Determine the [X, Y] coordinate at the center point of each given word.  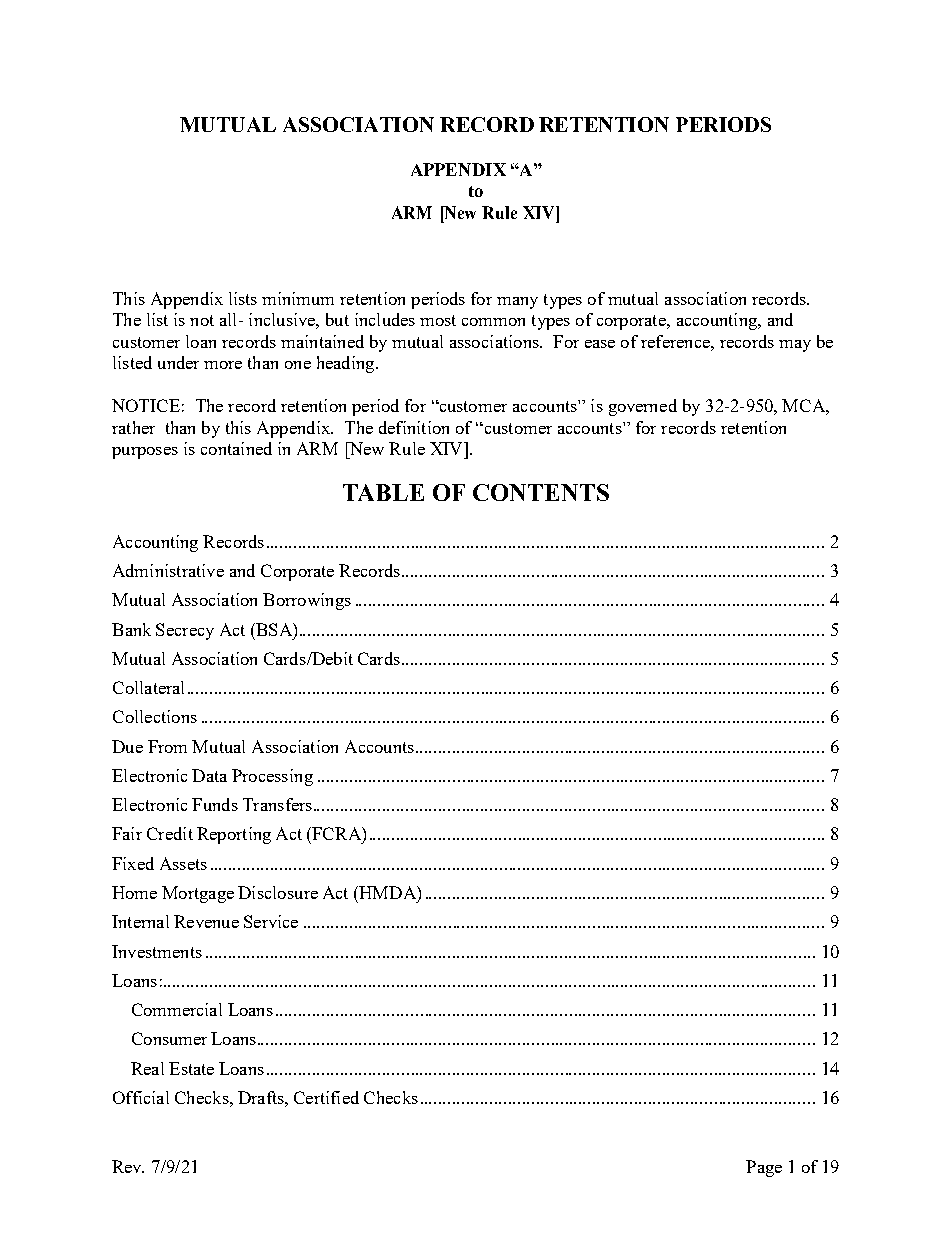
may [795, 346]
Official [141, 1097]
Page [764, 1168]
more [223, 365]
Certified [326, 1097]
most [438, 320]
